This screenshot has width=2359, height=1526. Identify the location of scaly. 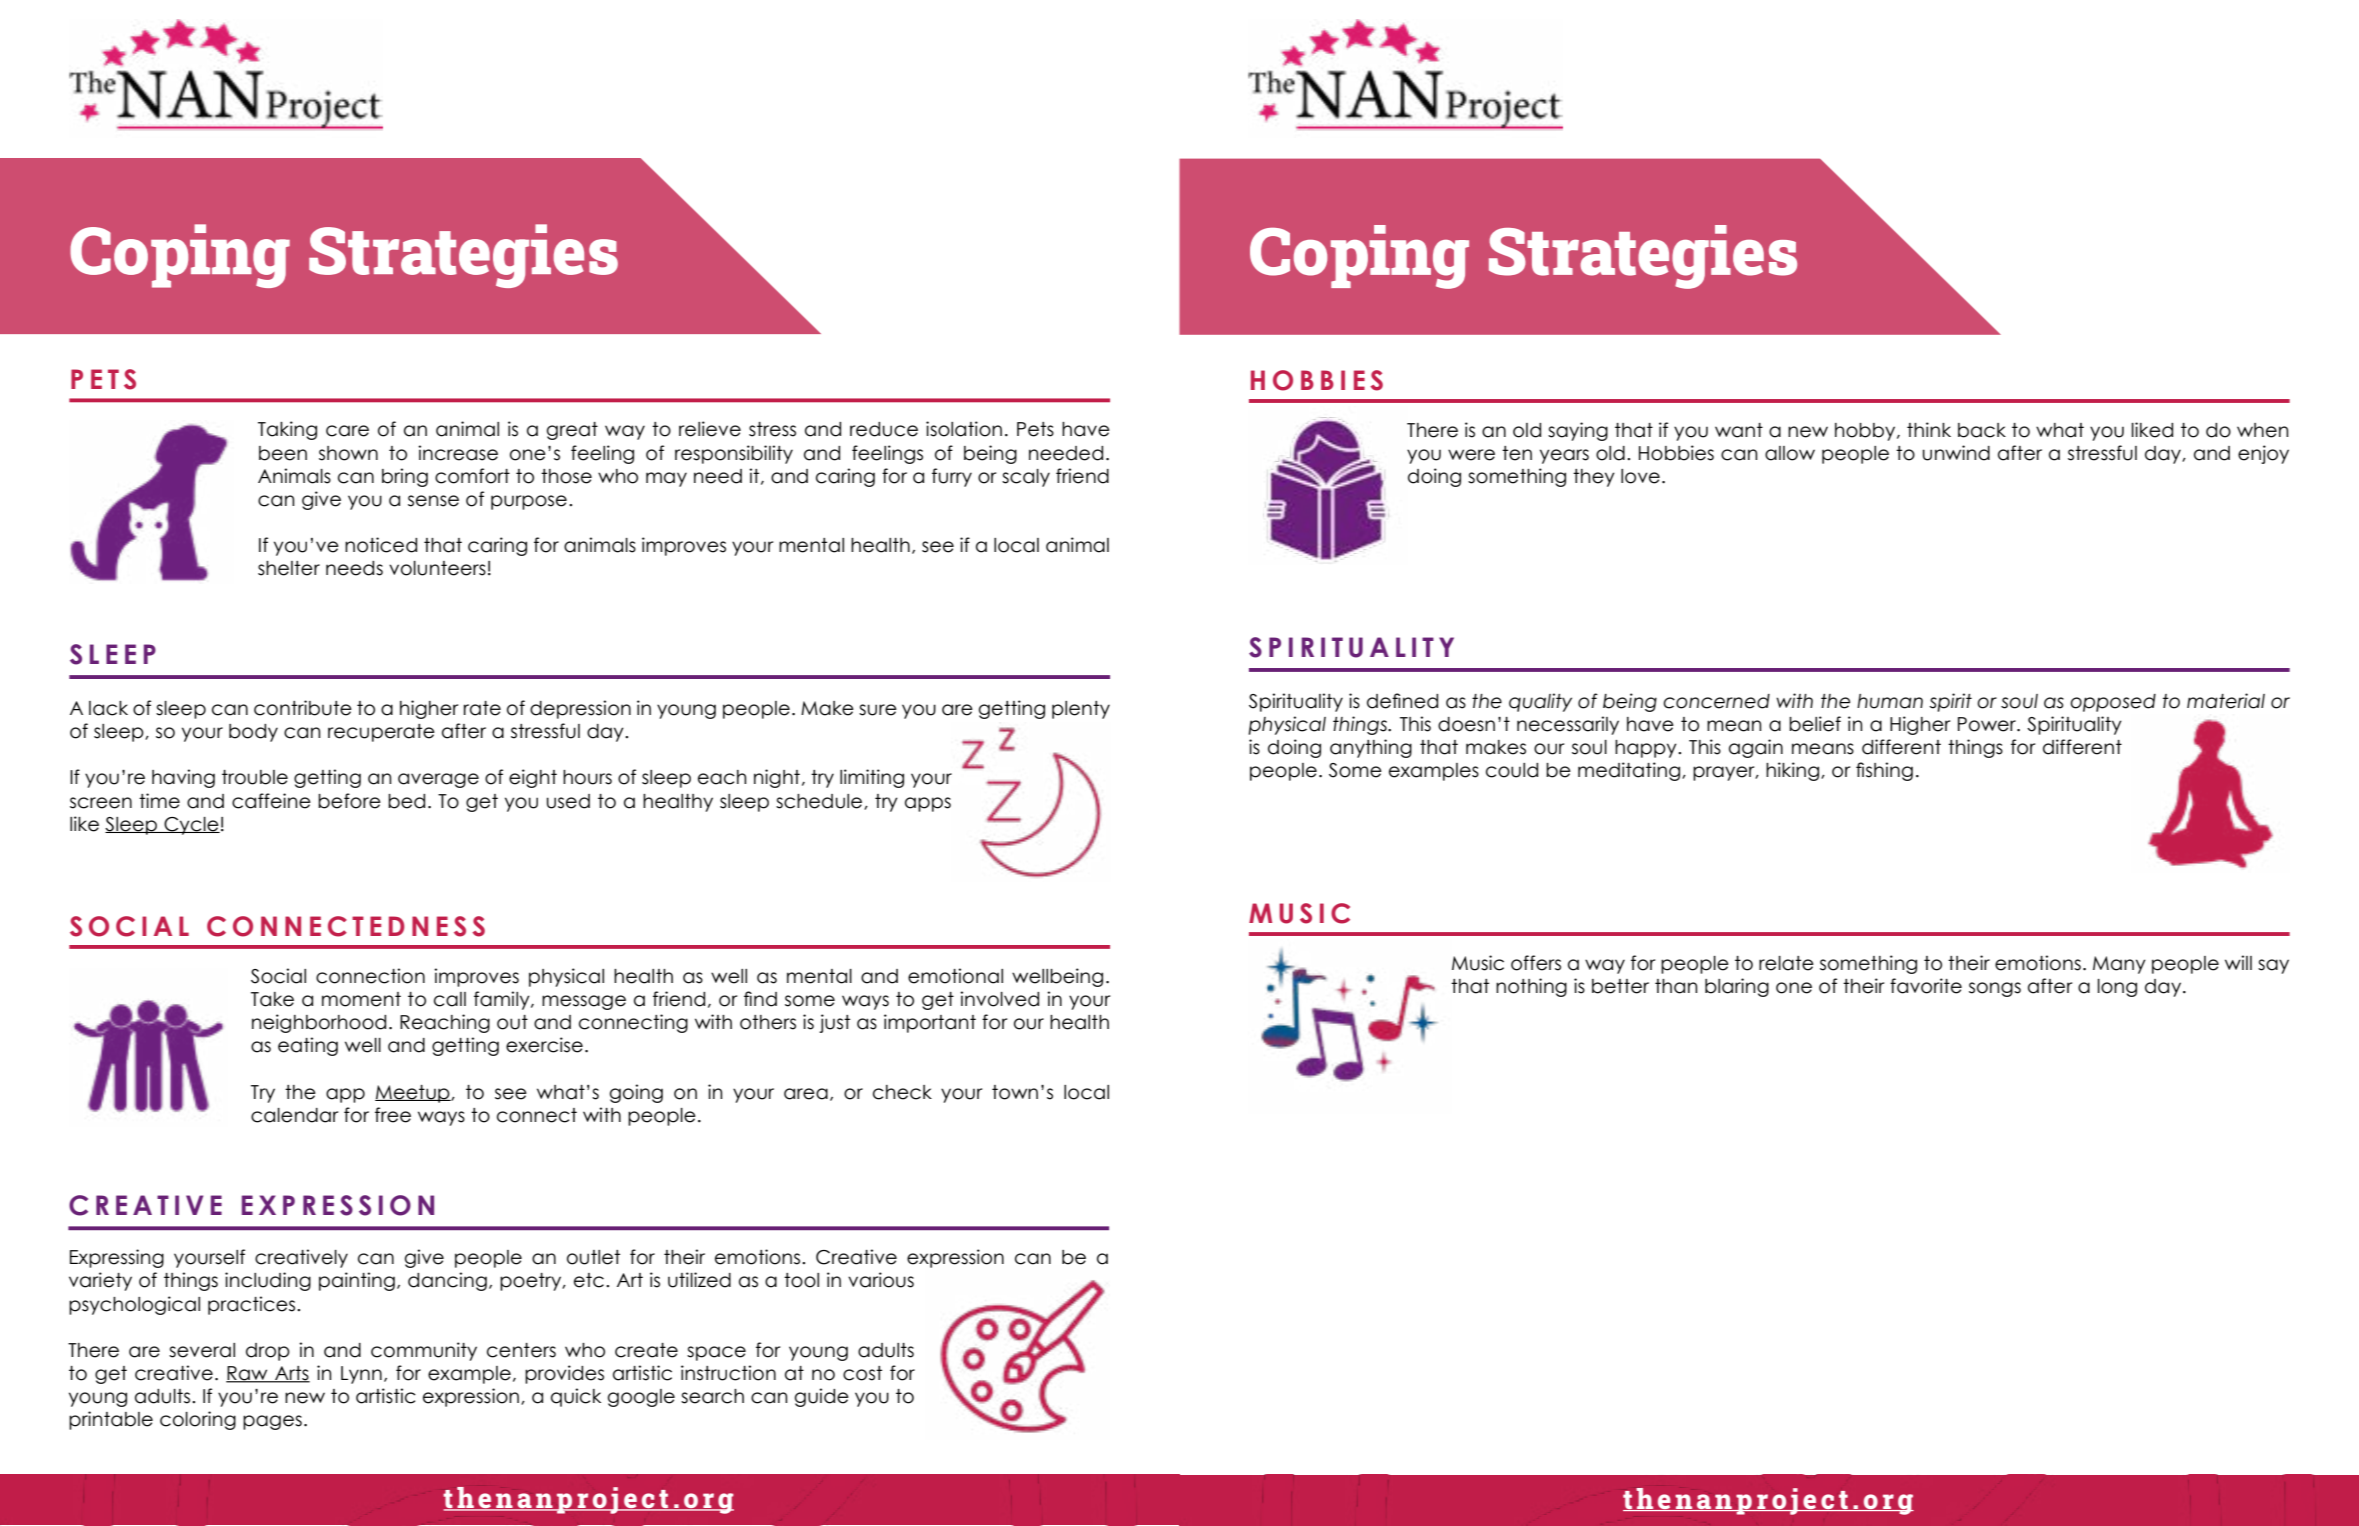
(1026, 478).
